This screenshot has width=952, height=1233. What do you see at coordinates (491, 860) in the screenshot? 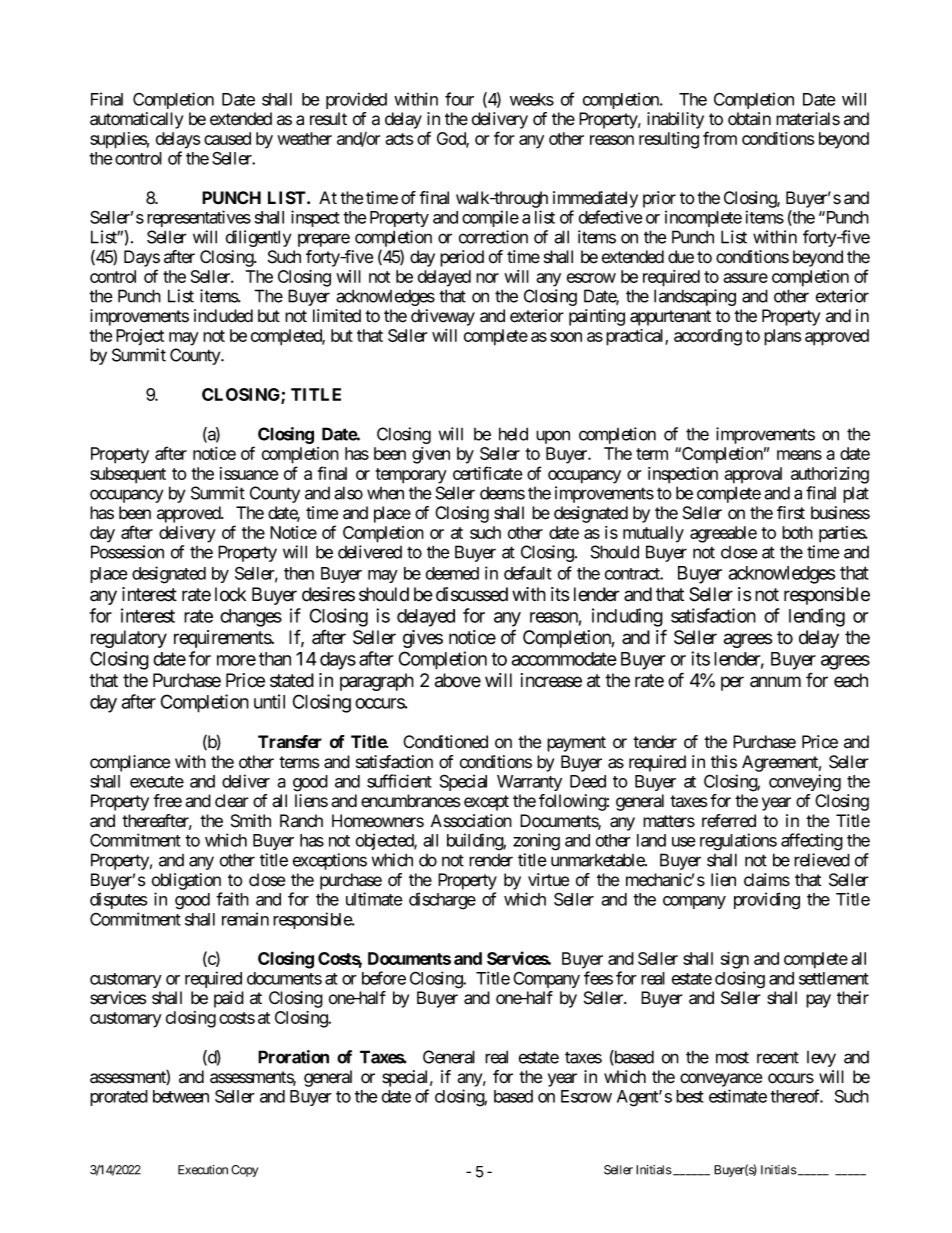
I see `render` at bounding box center [491, 860].
